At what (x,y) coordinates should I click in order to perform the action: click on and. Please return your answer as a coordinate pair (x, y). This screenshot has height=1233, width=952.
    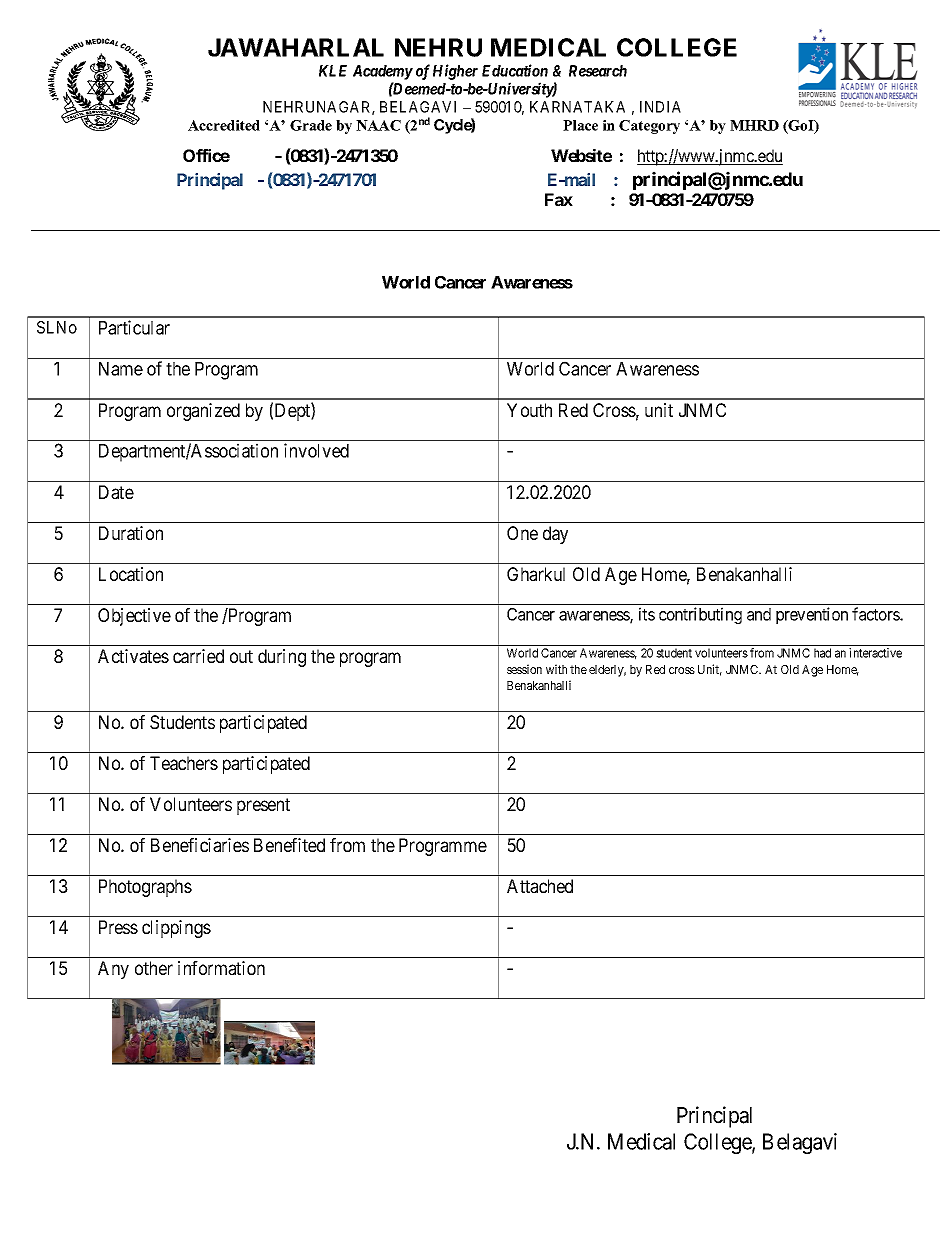
    Looking at the image, I should click on (759, 614).
